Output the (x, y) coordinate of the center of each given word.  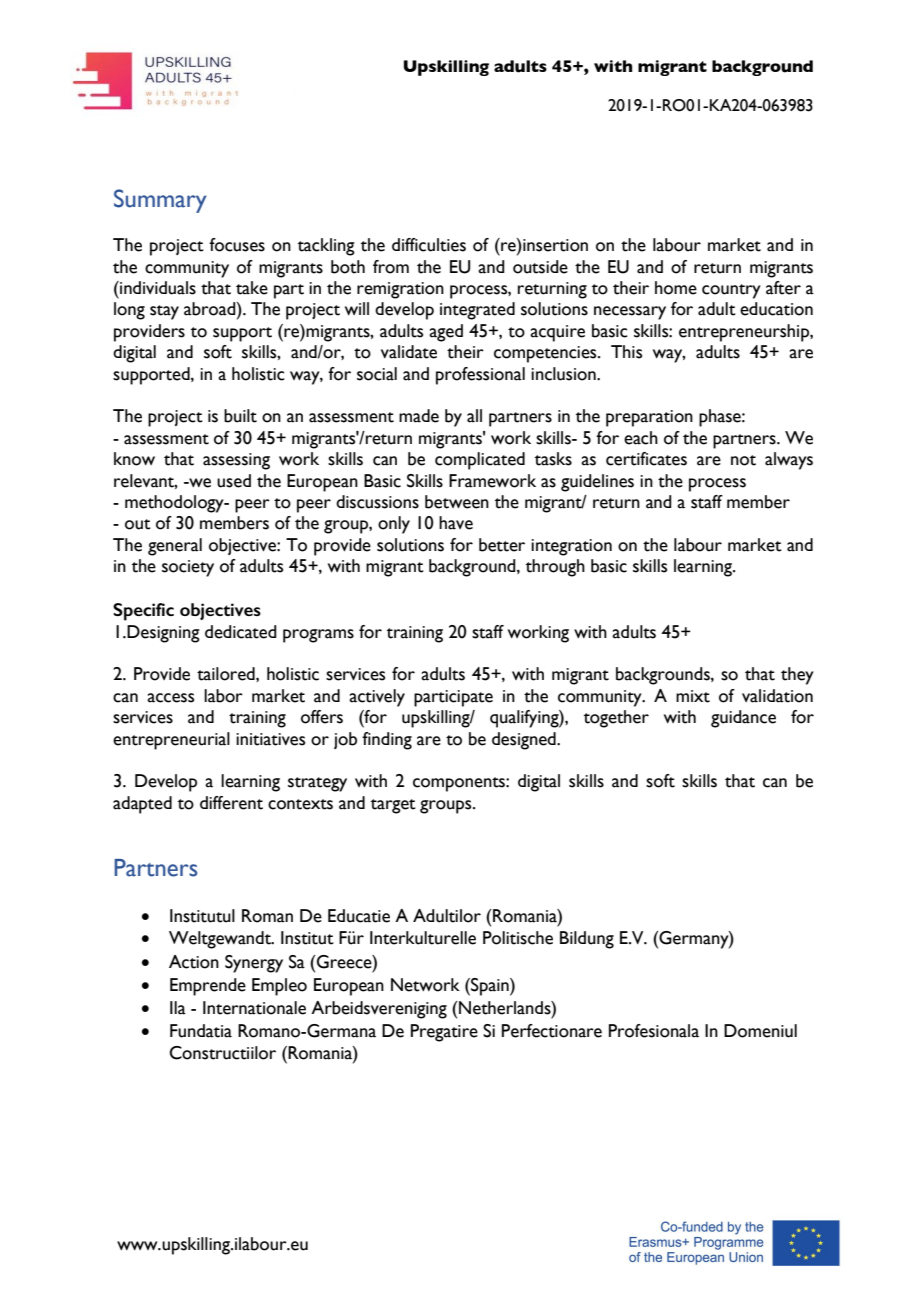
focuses (237, 245)
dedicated (241, 632)
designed (525, 741)
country (731, 291)
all (474, 416)
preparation (649, 418)
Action (194, 962)
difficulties (429, 245)
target (393, 806)
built (240, 416)
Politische (518, 938)
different (231, 803)
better (502, 545)
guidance (743, 719)
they (797, 676)
